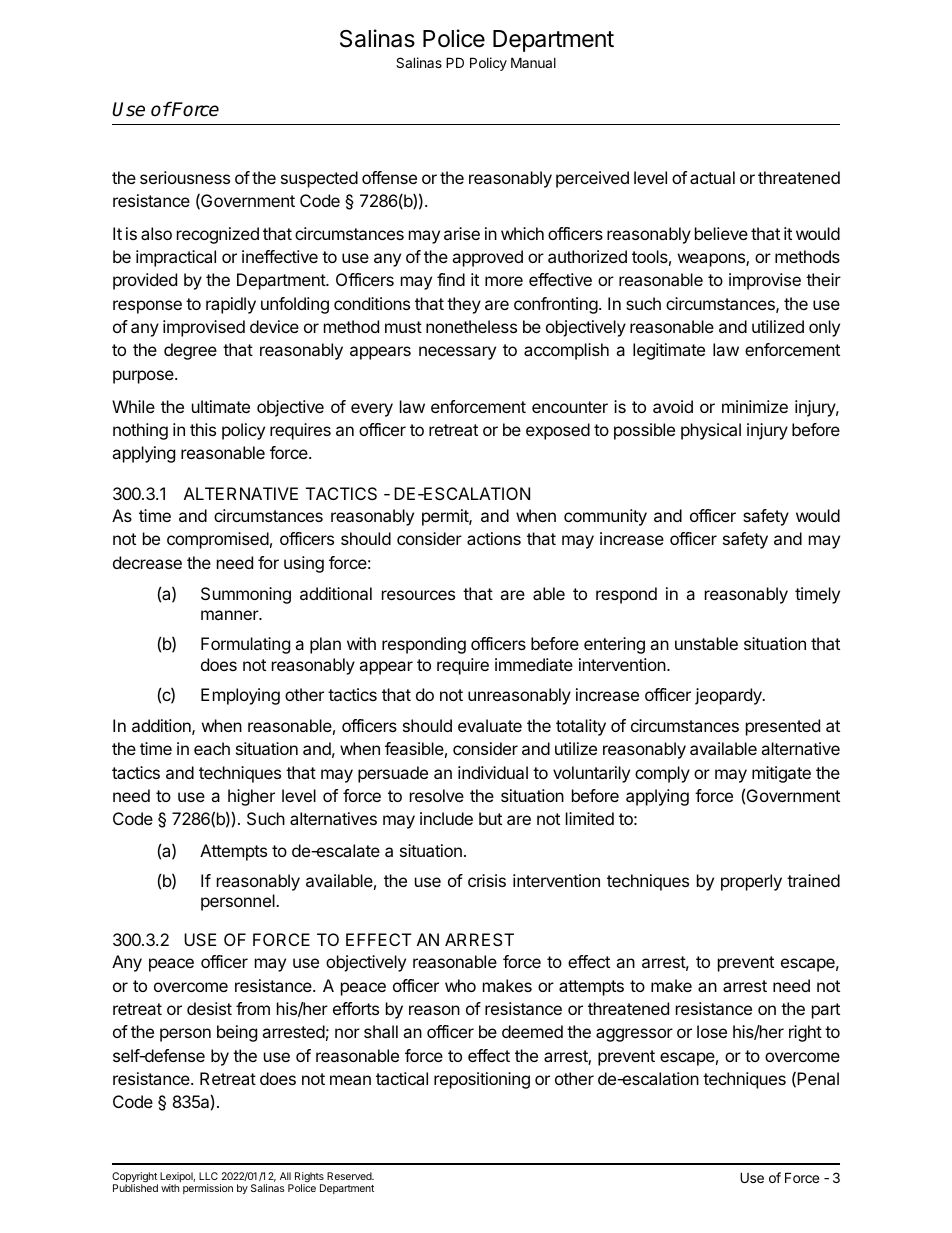 The image size is (952, 1233). Describe the element at coordinates (185, 177) in the document. I see `seriousness` at that location.
